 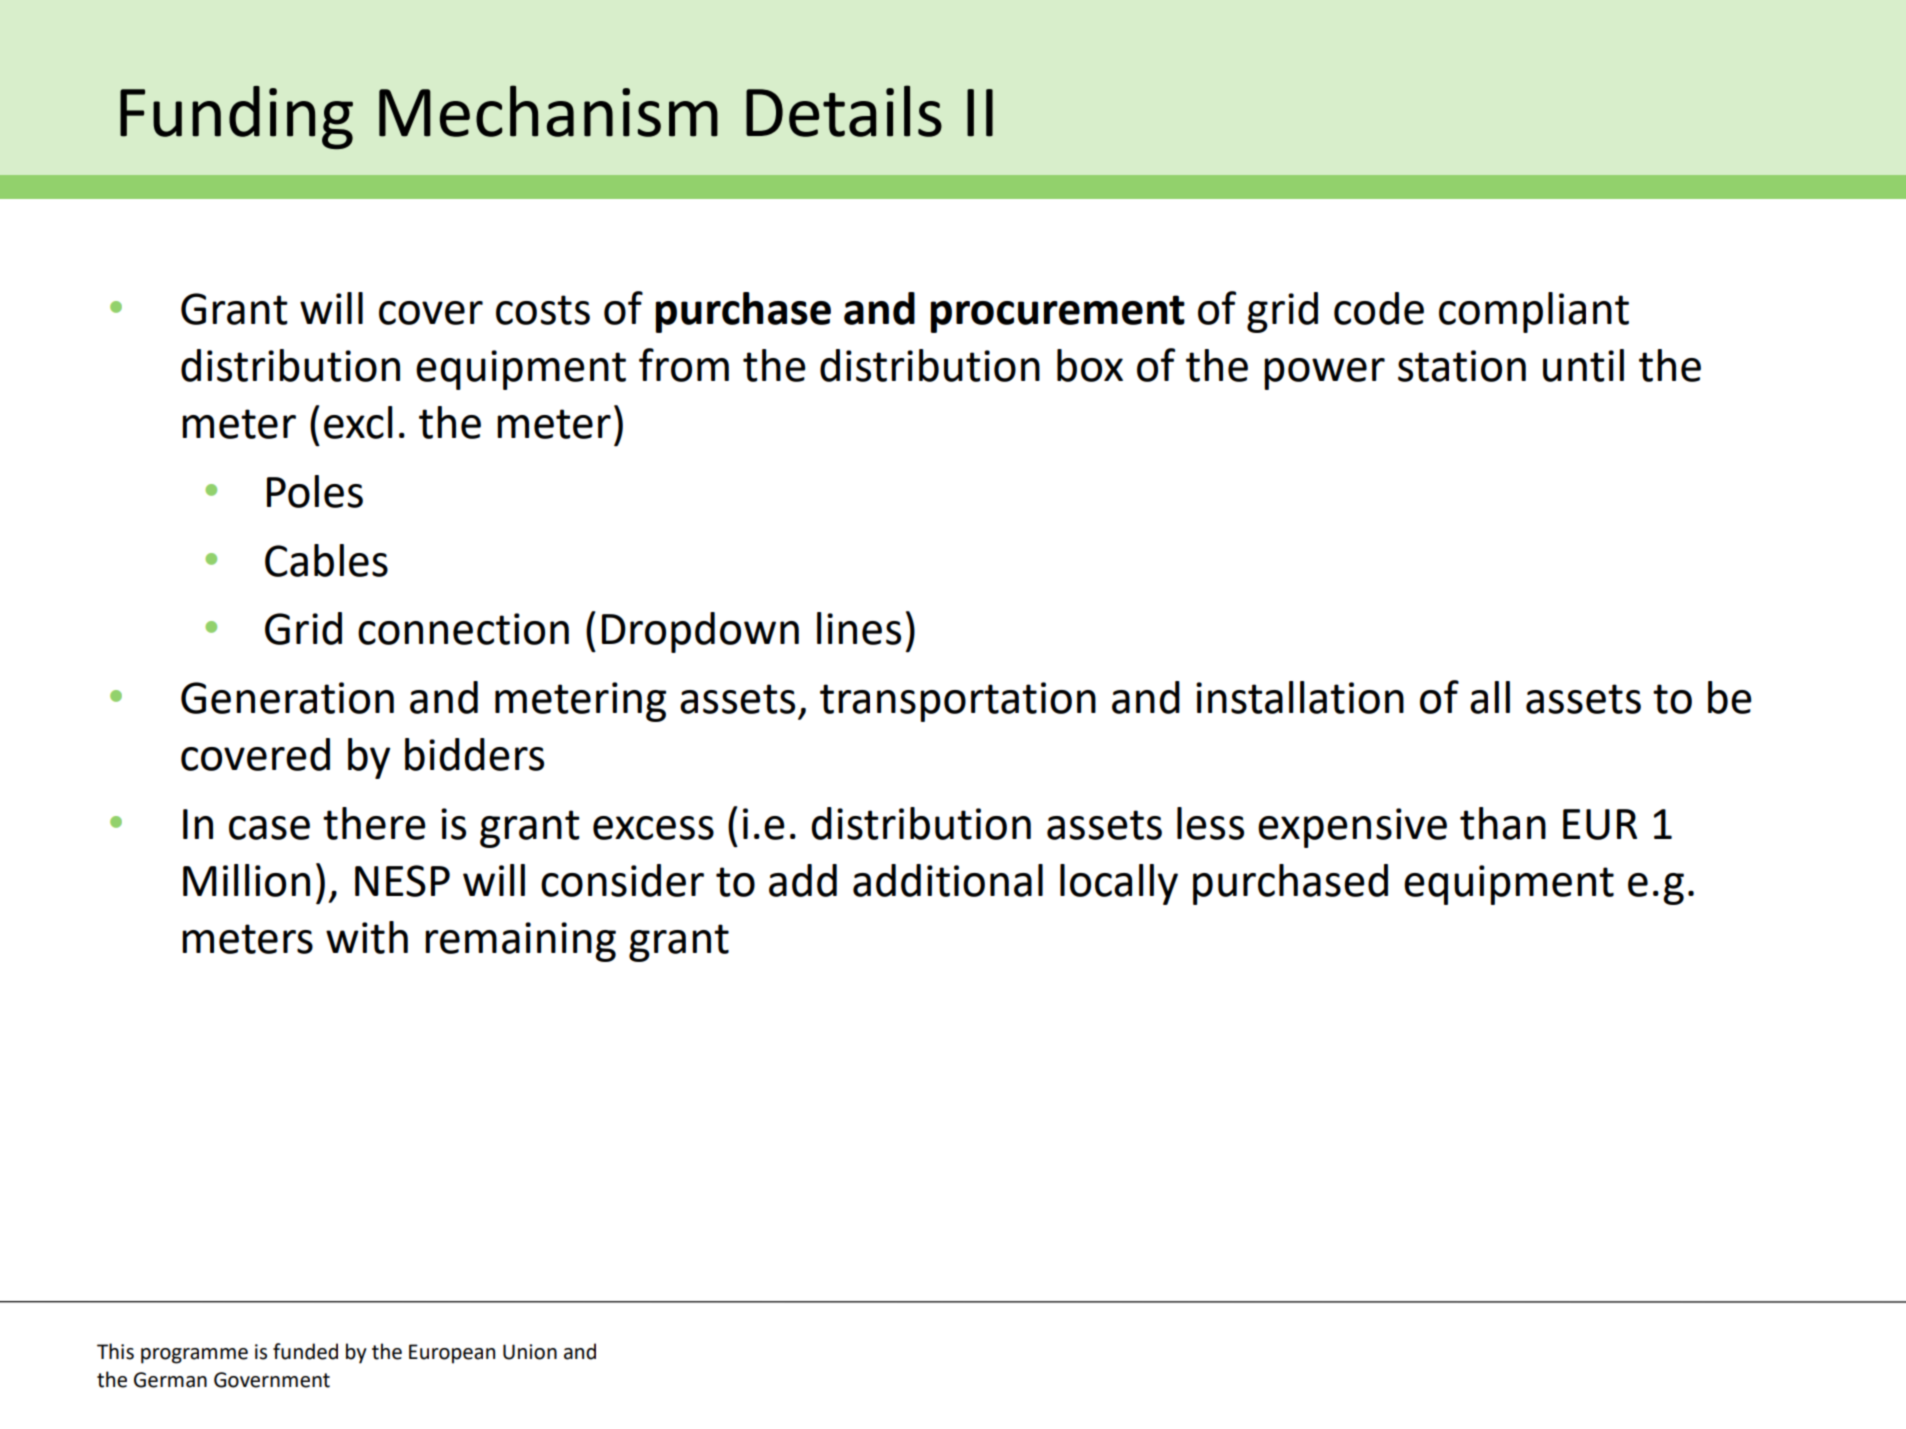 I want to click on expensive, so click(x=1352, y=828).
